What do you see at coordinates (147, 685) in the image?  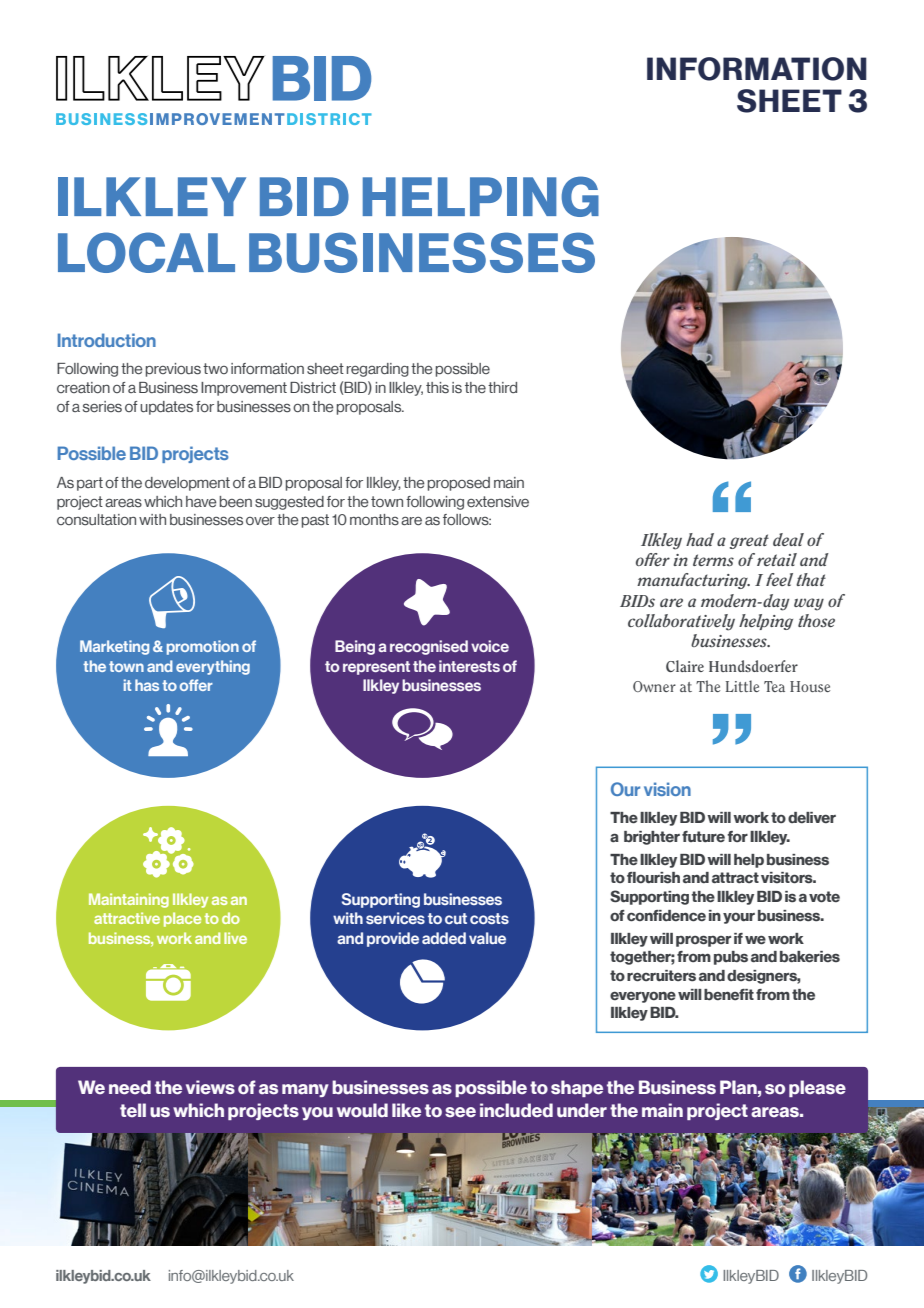 I see `has` at bounding box center [147, 685].
